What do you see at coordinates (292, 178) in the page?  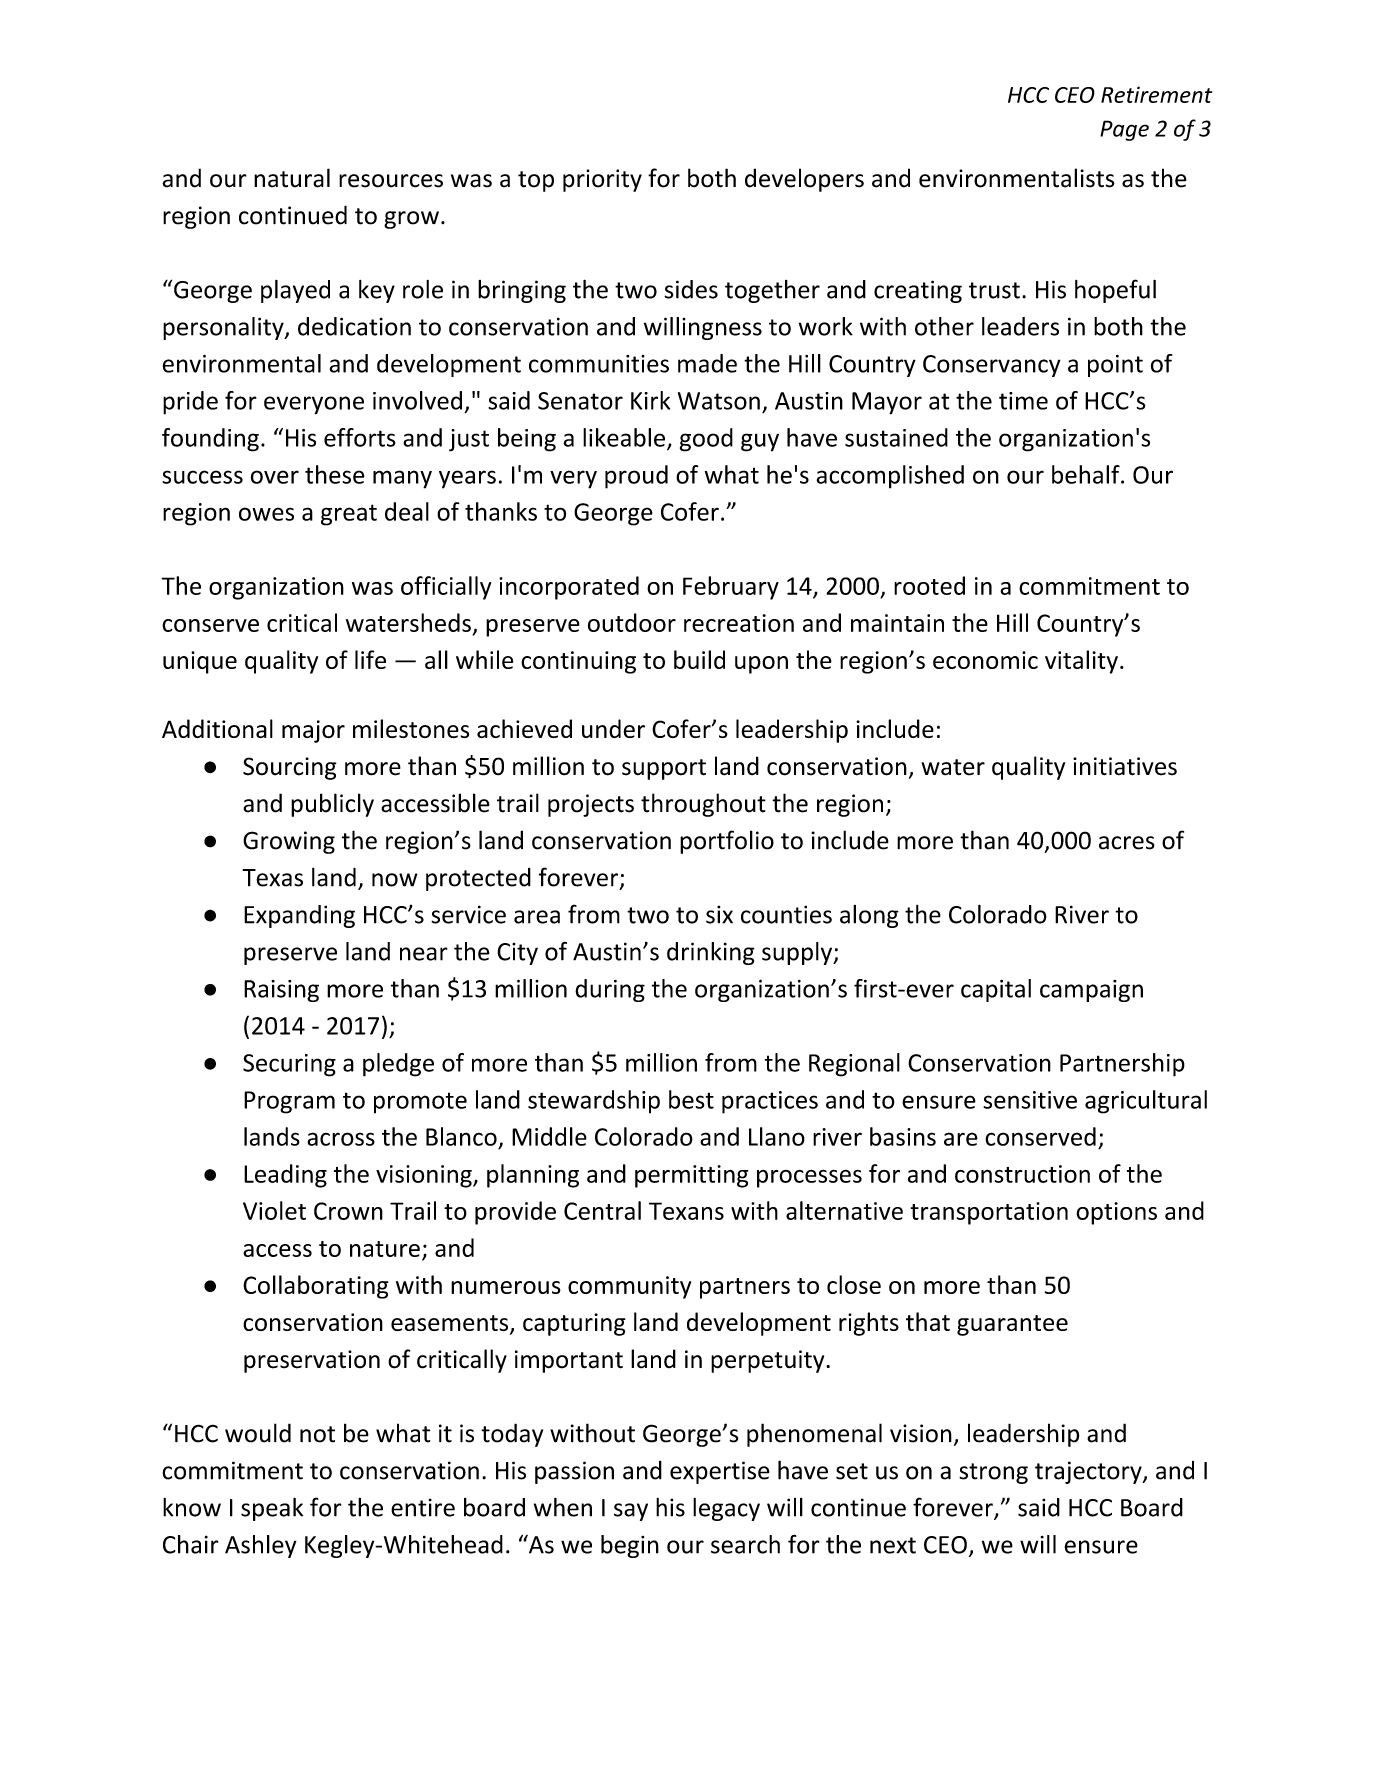 I see `natural` at bounding box center [292, 178].
